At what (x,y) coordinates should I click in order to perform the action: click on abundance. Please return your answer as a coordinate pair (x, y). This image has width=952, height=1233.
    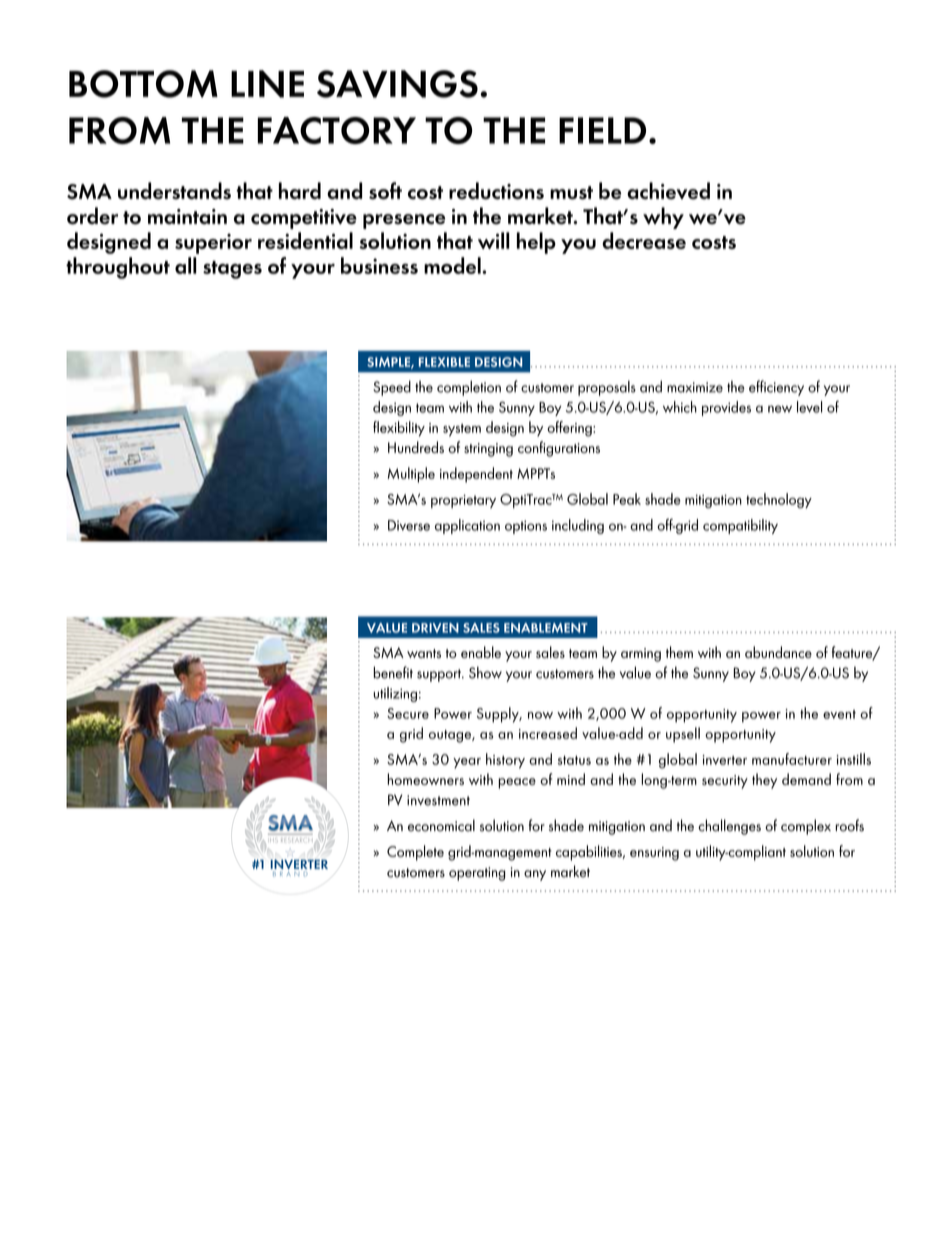
    Looking at the image, I should click on (778, 652).
